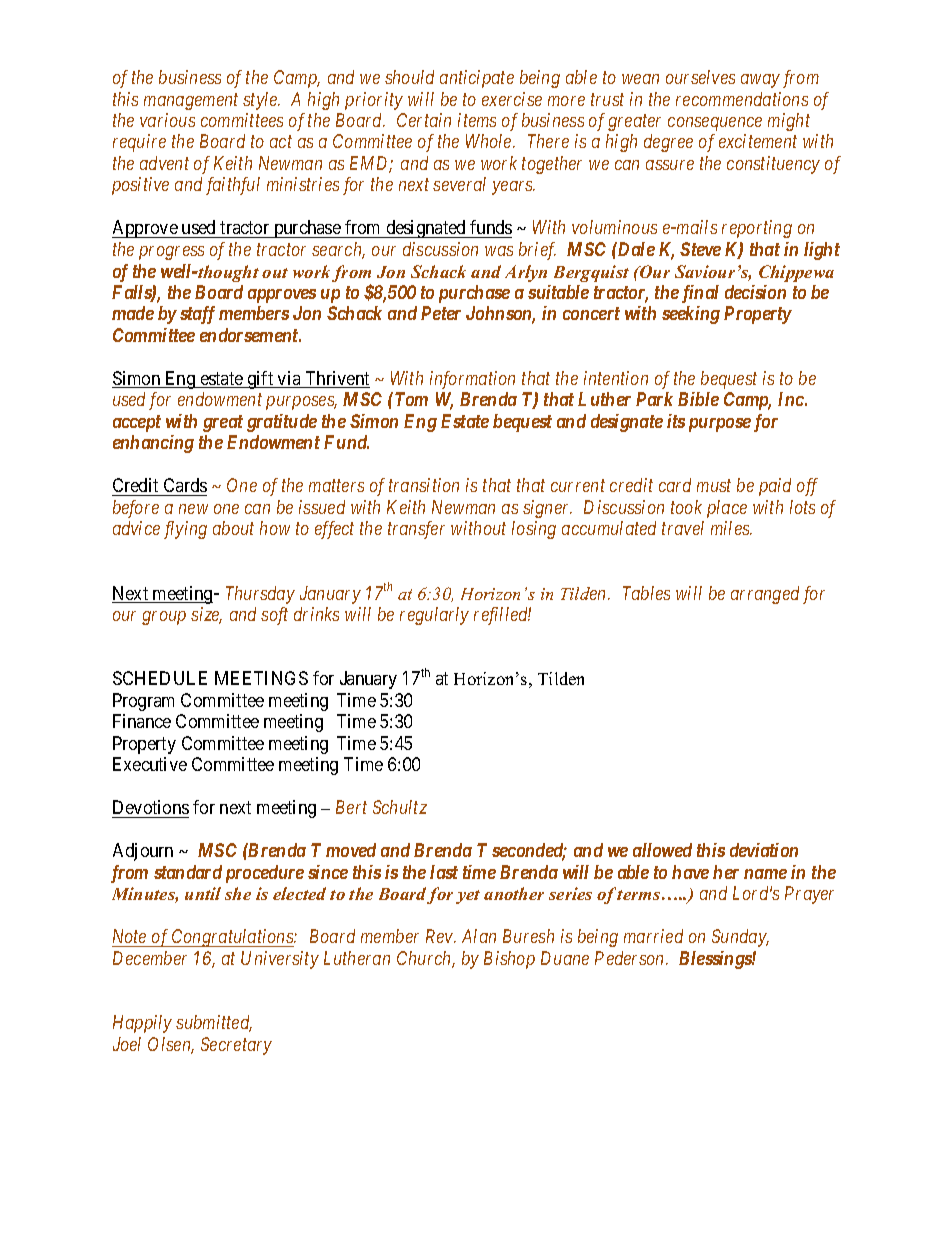 The image size is (952, 1233). I want to click on flying, so click(185, 530).
